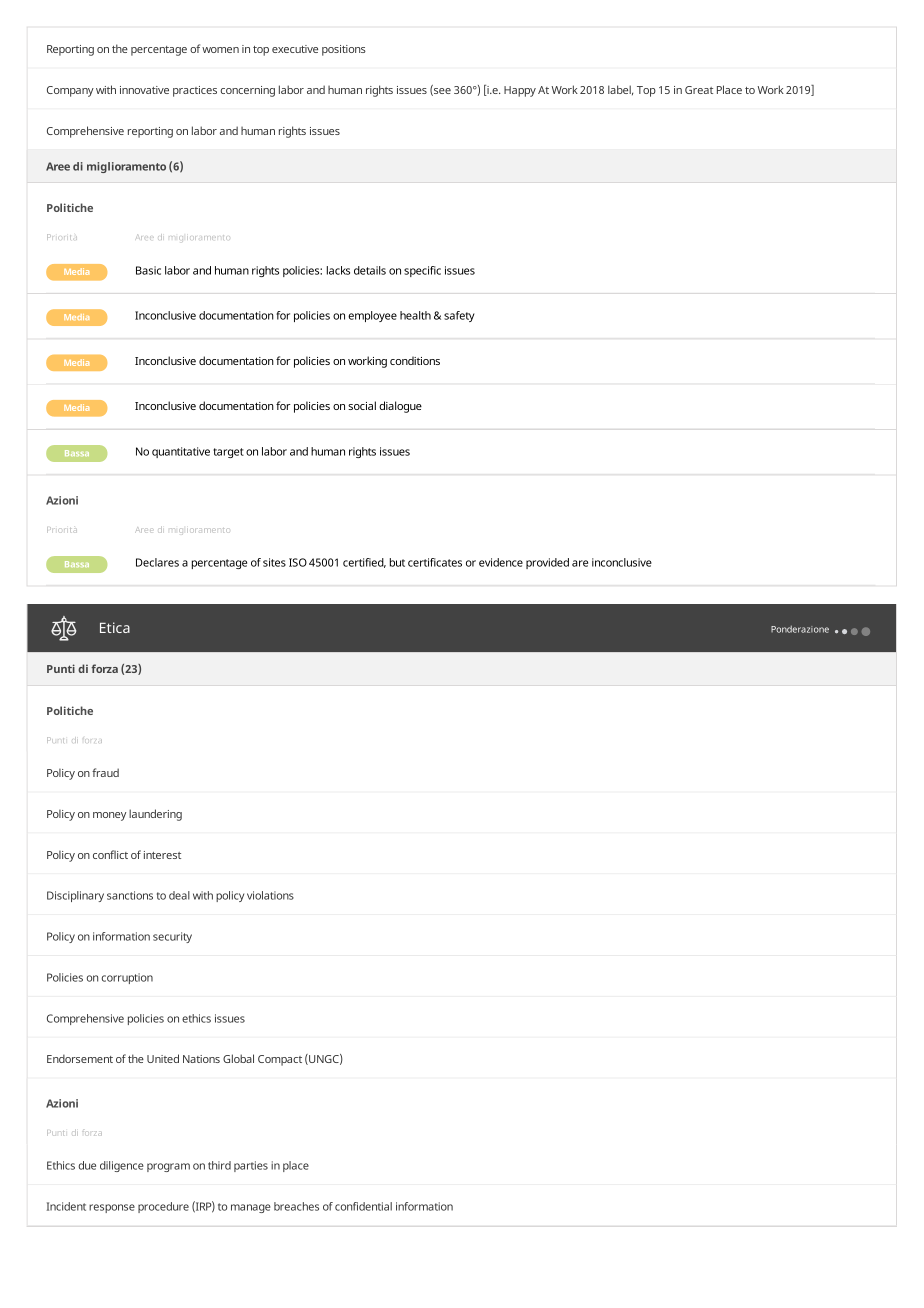 This screenshot has width=924, height=1308. I want to click on diligence, so click(122, 1166).
